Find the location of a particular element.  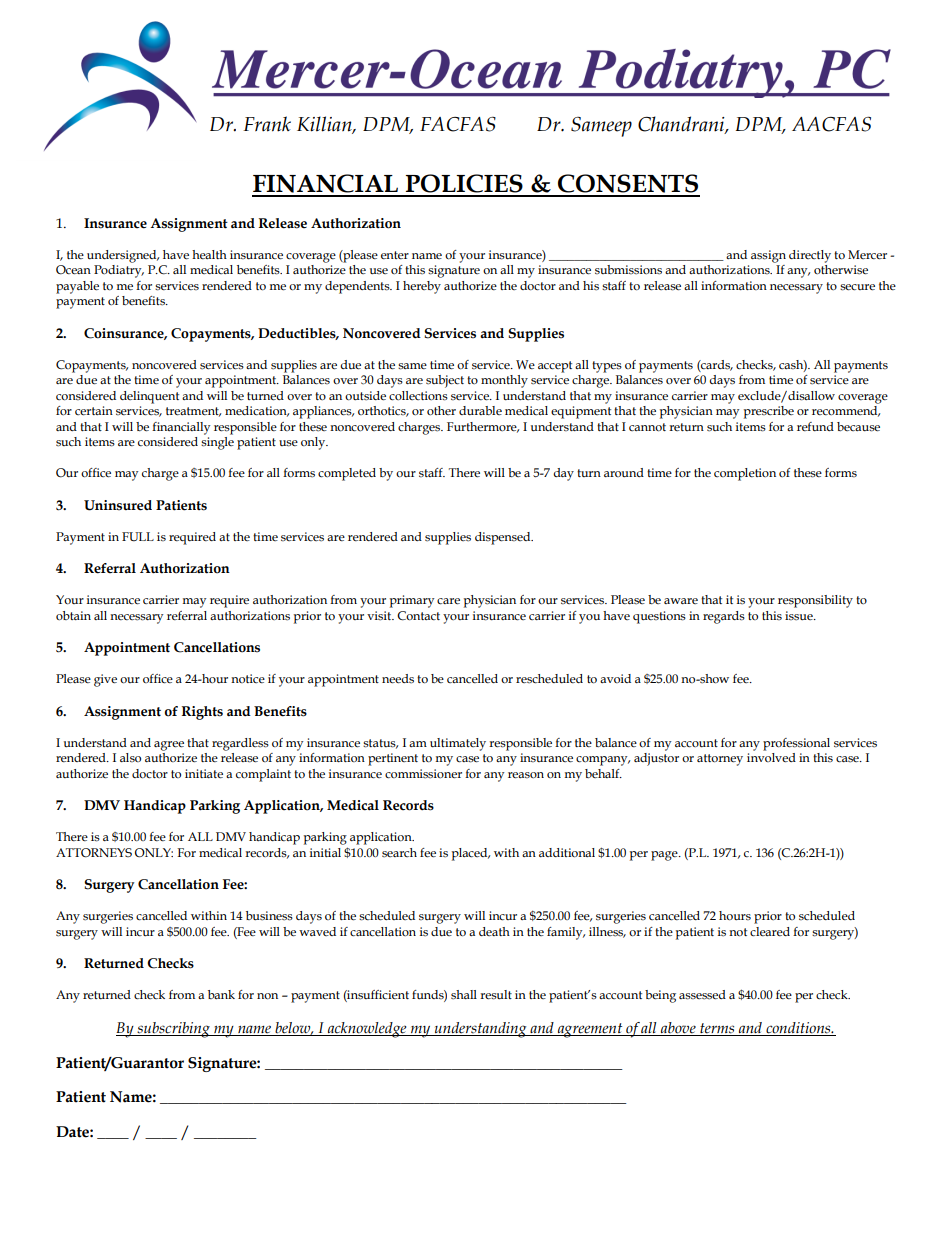

subscribing is located at coordinates (173, 1030).
